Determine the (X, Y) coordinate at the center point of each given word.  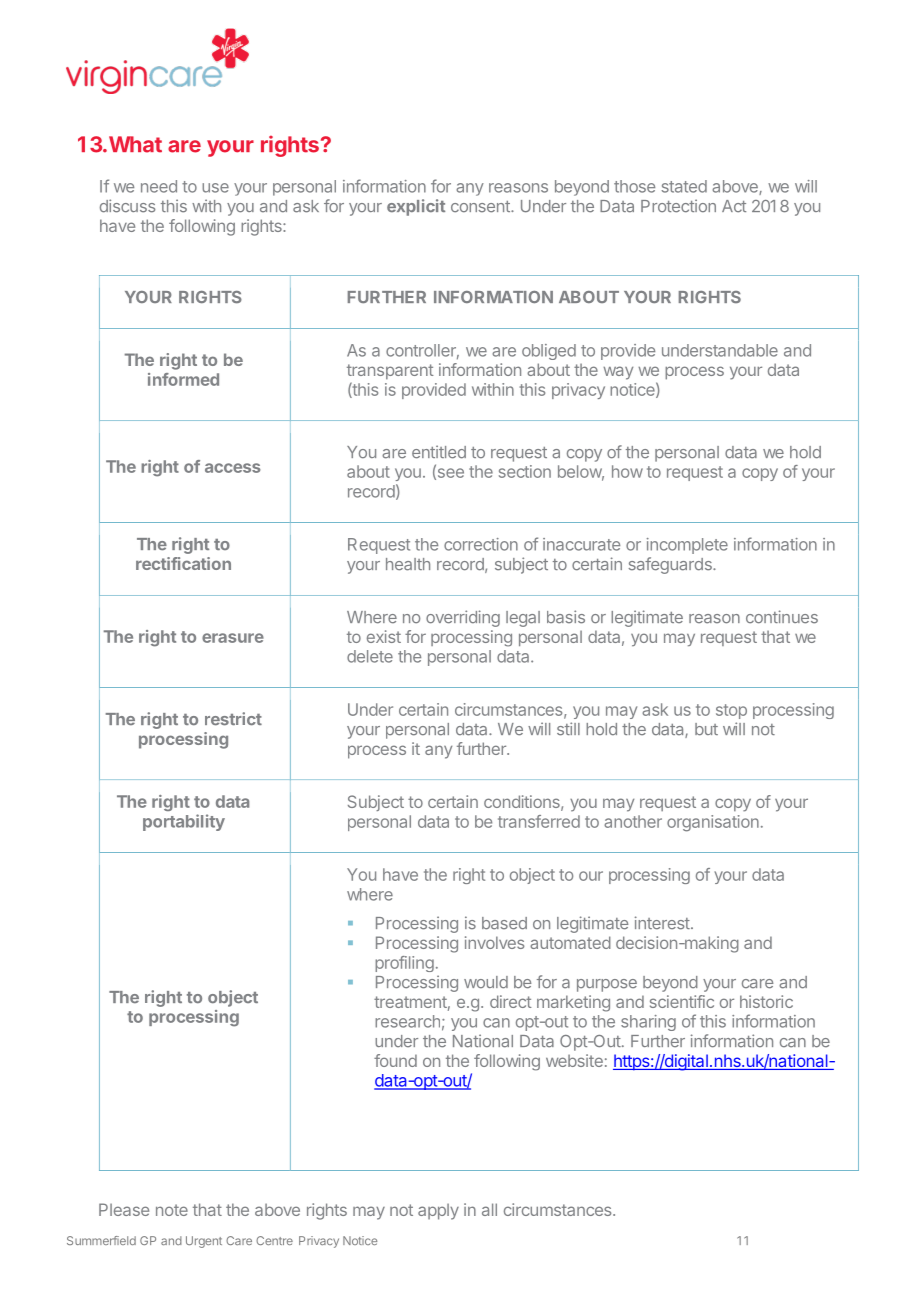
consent (481, 207)
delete (370, 656)
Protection (678, 206)
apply (438, 1211)
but (706, 729)
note (172, 1210)
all (489, 1209)
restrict (233, 719)
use (215, 188)
